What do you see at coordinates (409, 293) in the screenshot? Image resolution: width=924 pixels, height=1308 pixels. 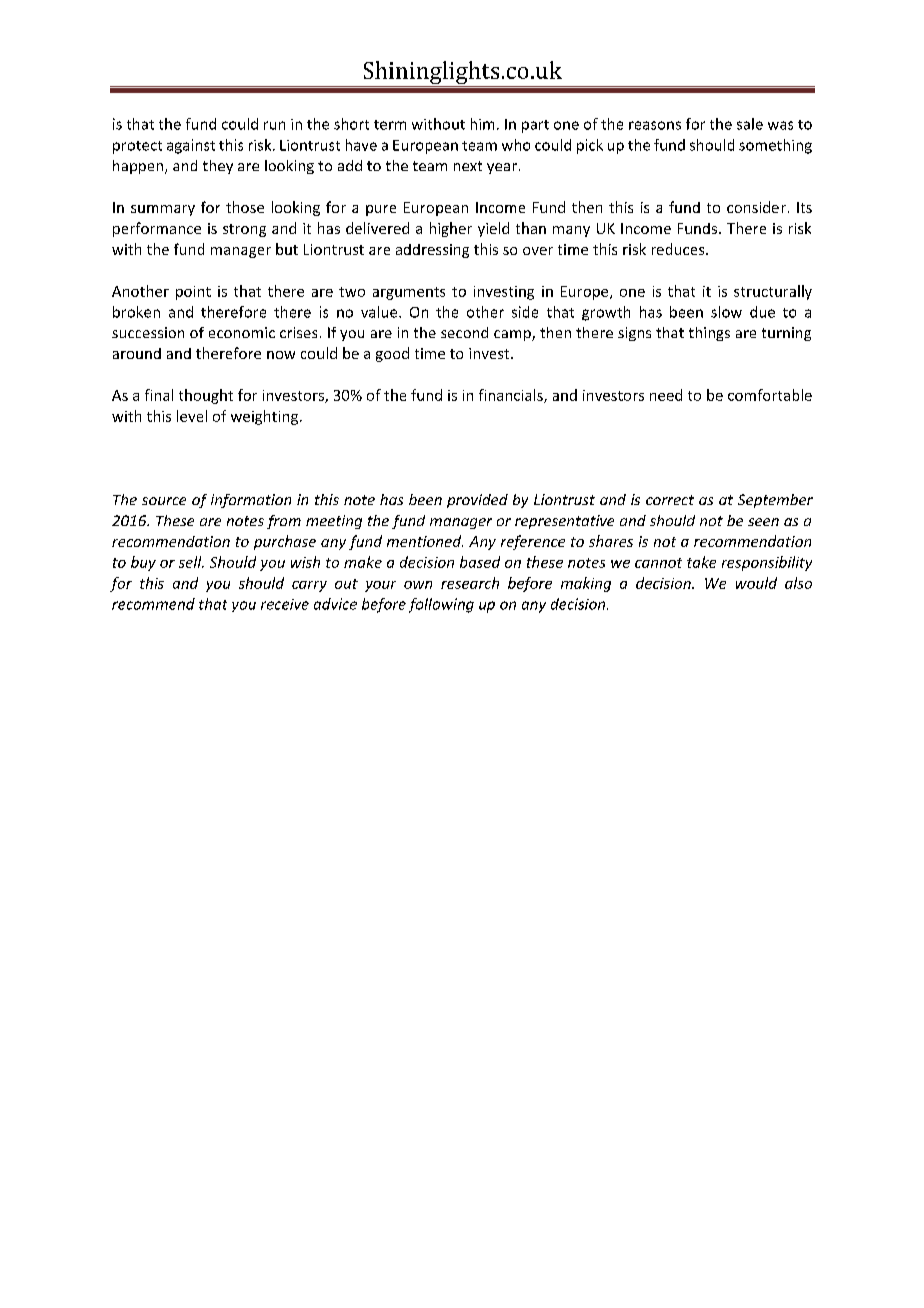 I see `arguments` at bounding box center [409, 293].
